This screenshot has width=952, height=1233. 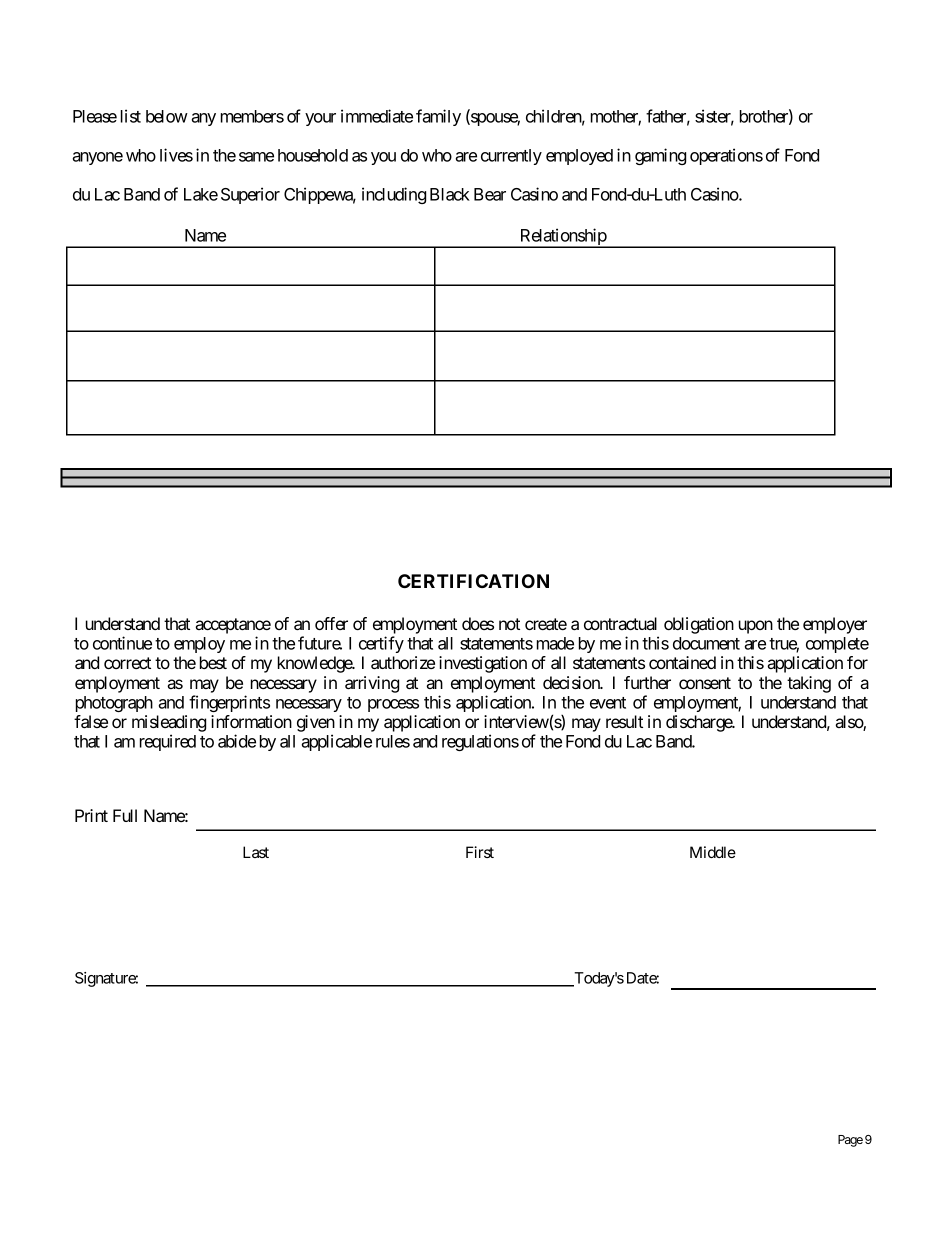 What do you see at coordinates (850, 1141) in the screenshot?
I see `Page` at bounding box center [850, 1141].
